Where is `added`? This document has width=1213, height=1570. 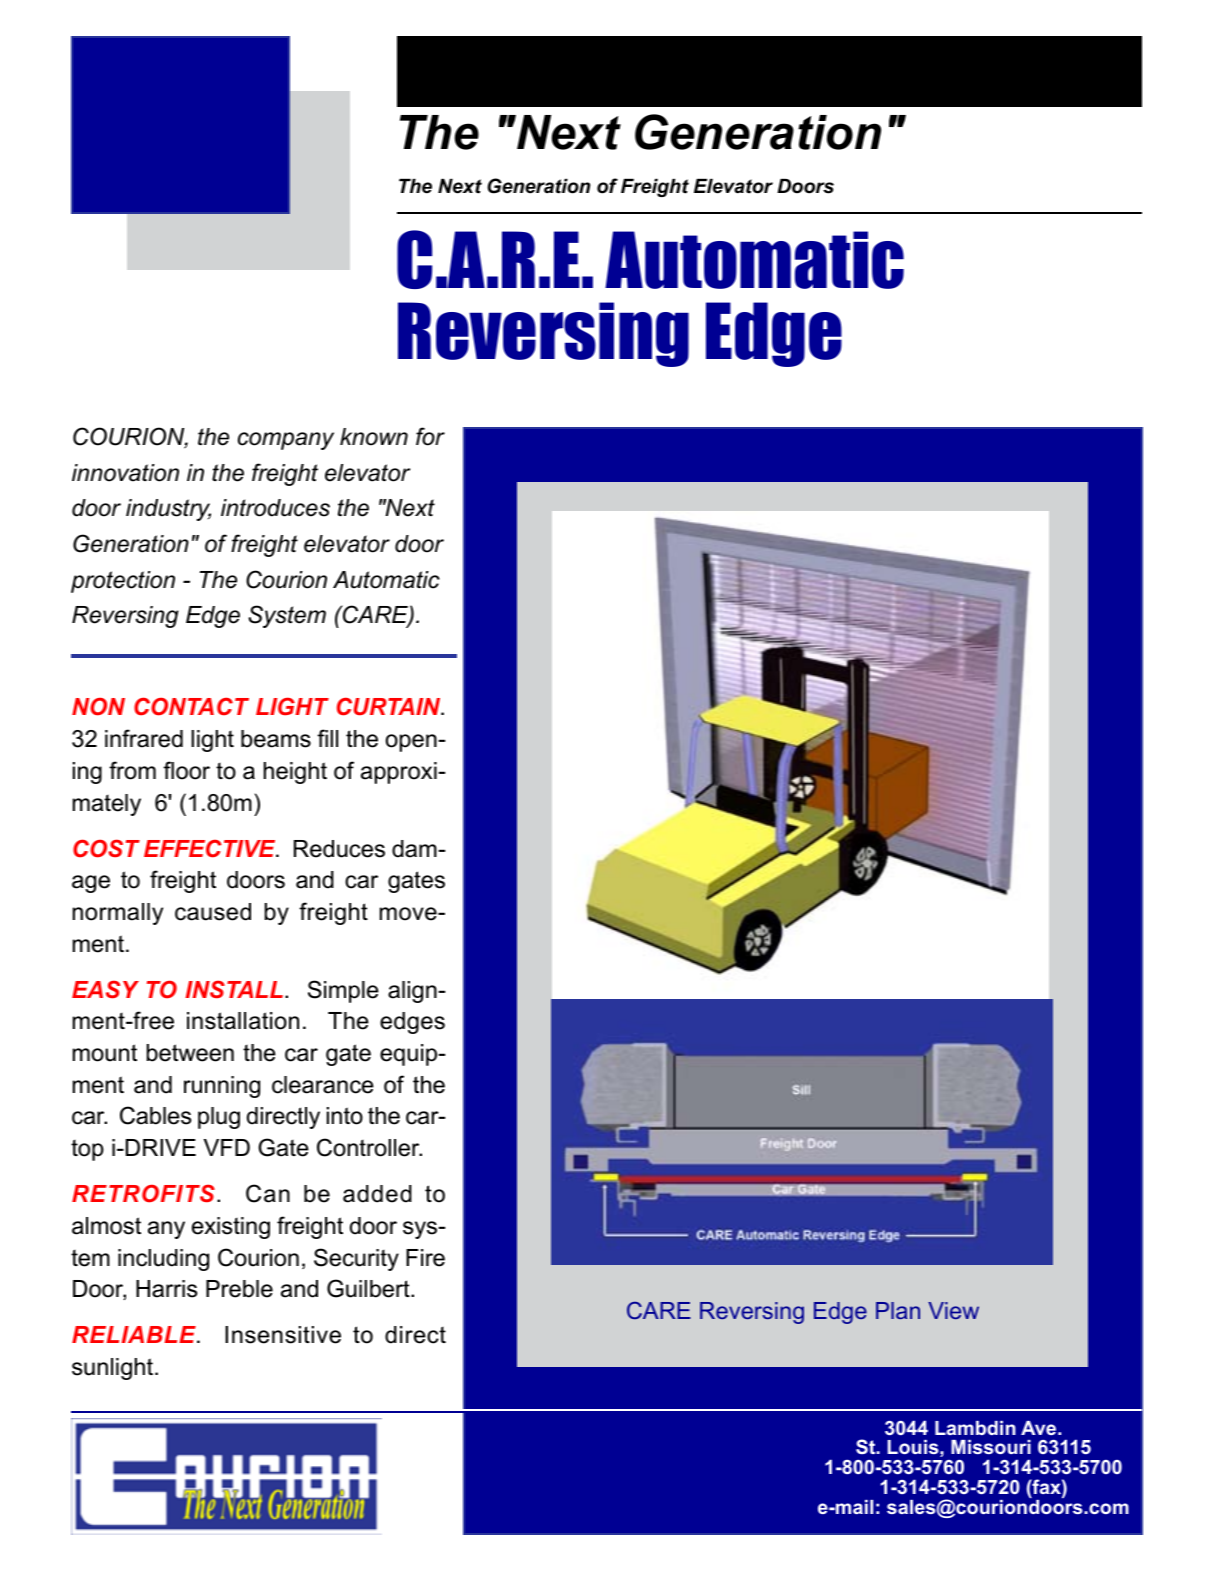
added is located at coordinates (377, 1194).
